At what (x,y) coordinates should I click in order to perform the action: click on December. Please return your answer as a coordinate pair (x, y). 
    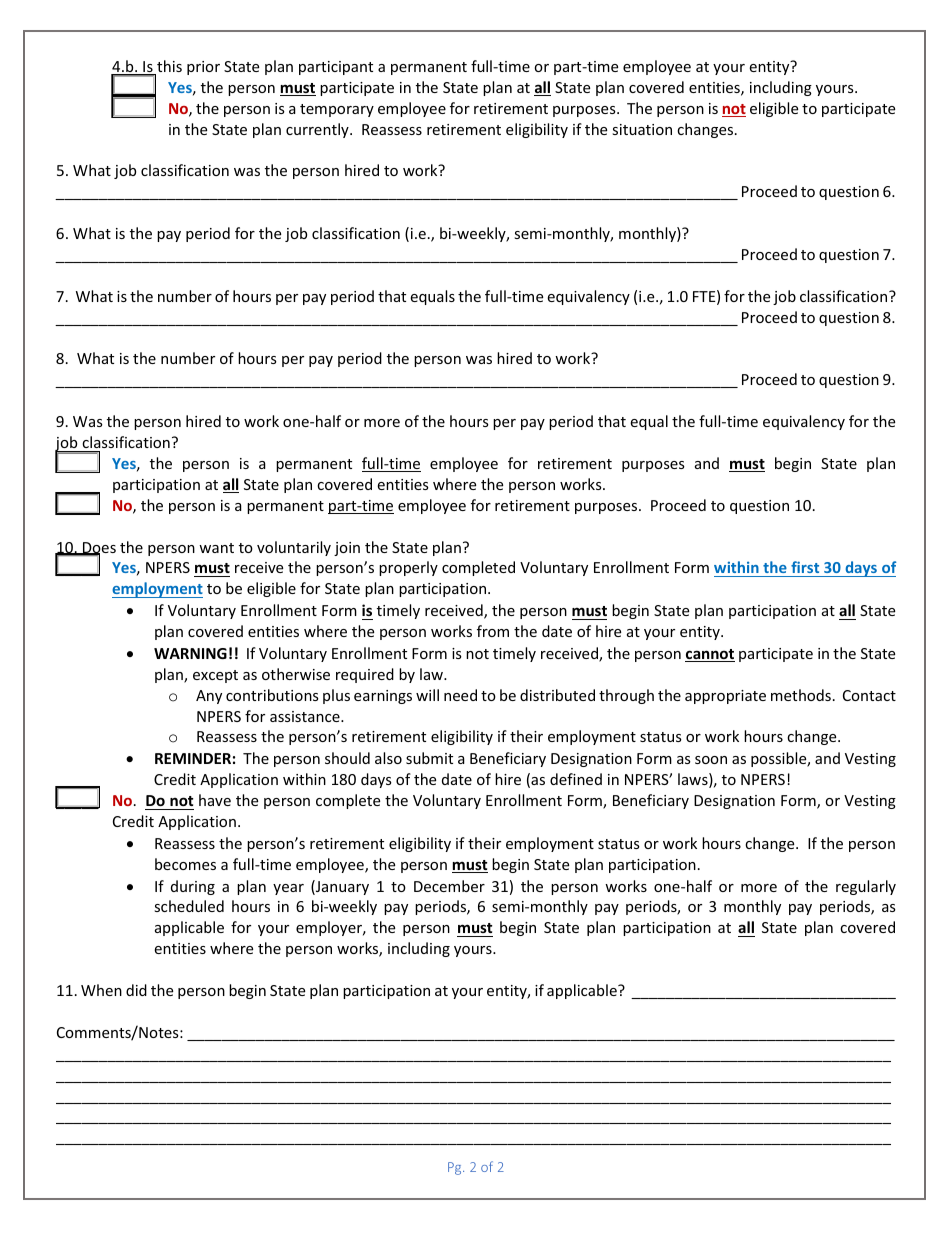
    Looking at the image, I should click on (449, 886).
